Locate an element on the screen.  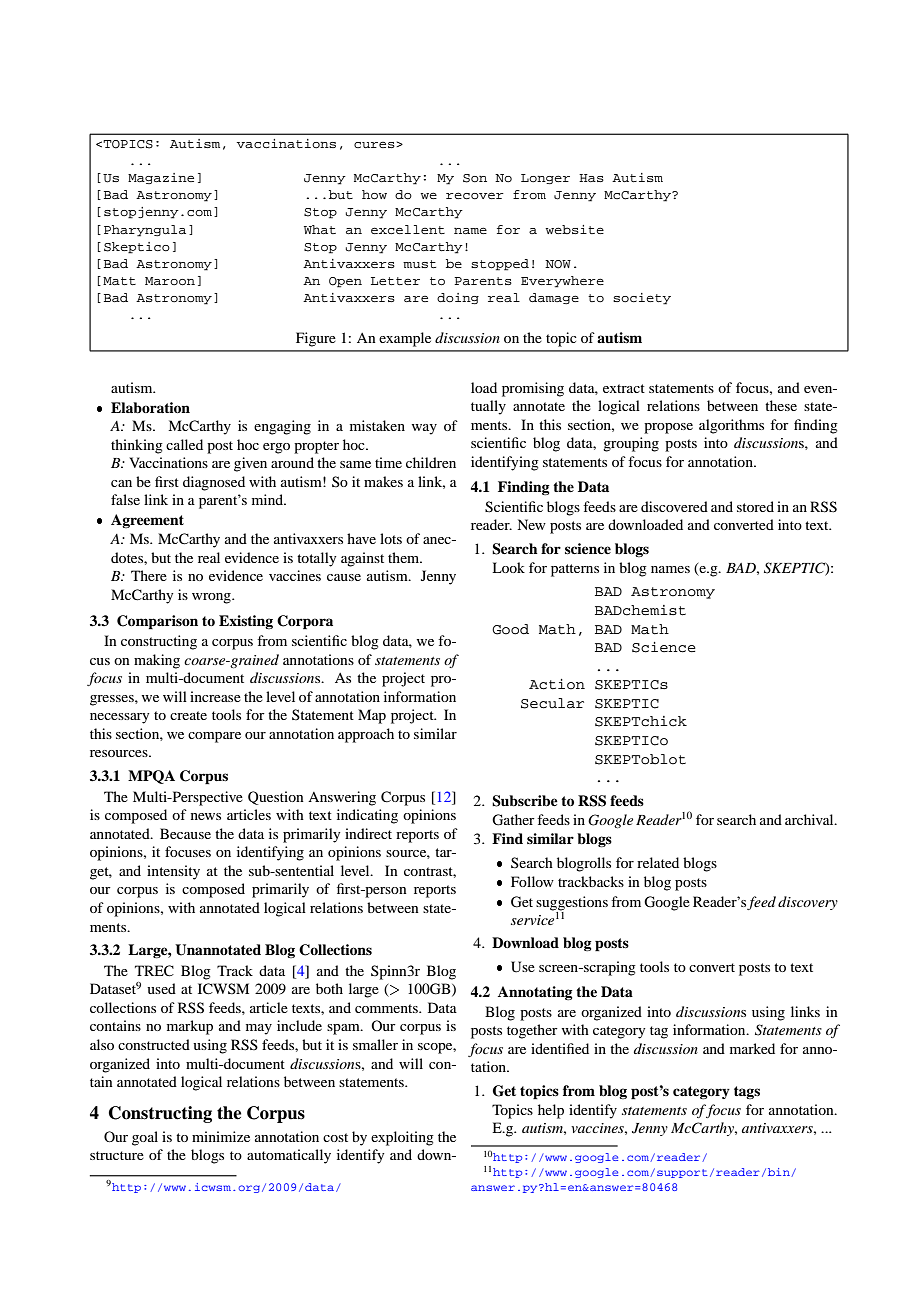
Action is located at coordinates (557, 684).
